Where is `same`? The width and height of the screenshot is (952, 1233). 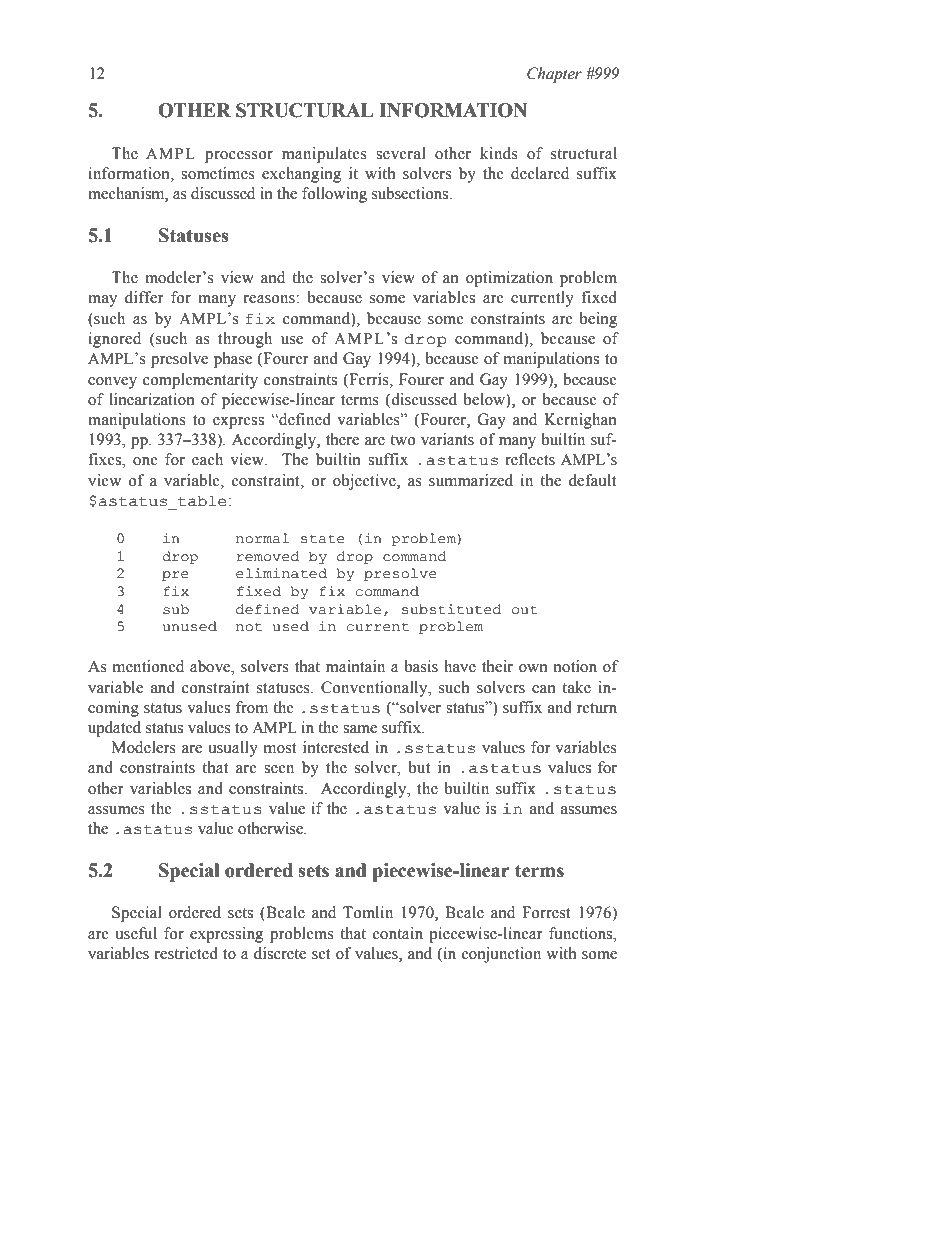
same is located at coordinates (360, 729).
